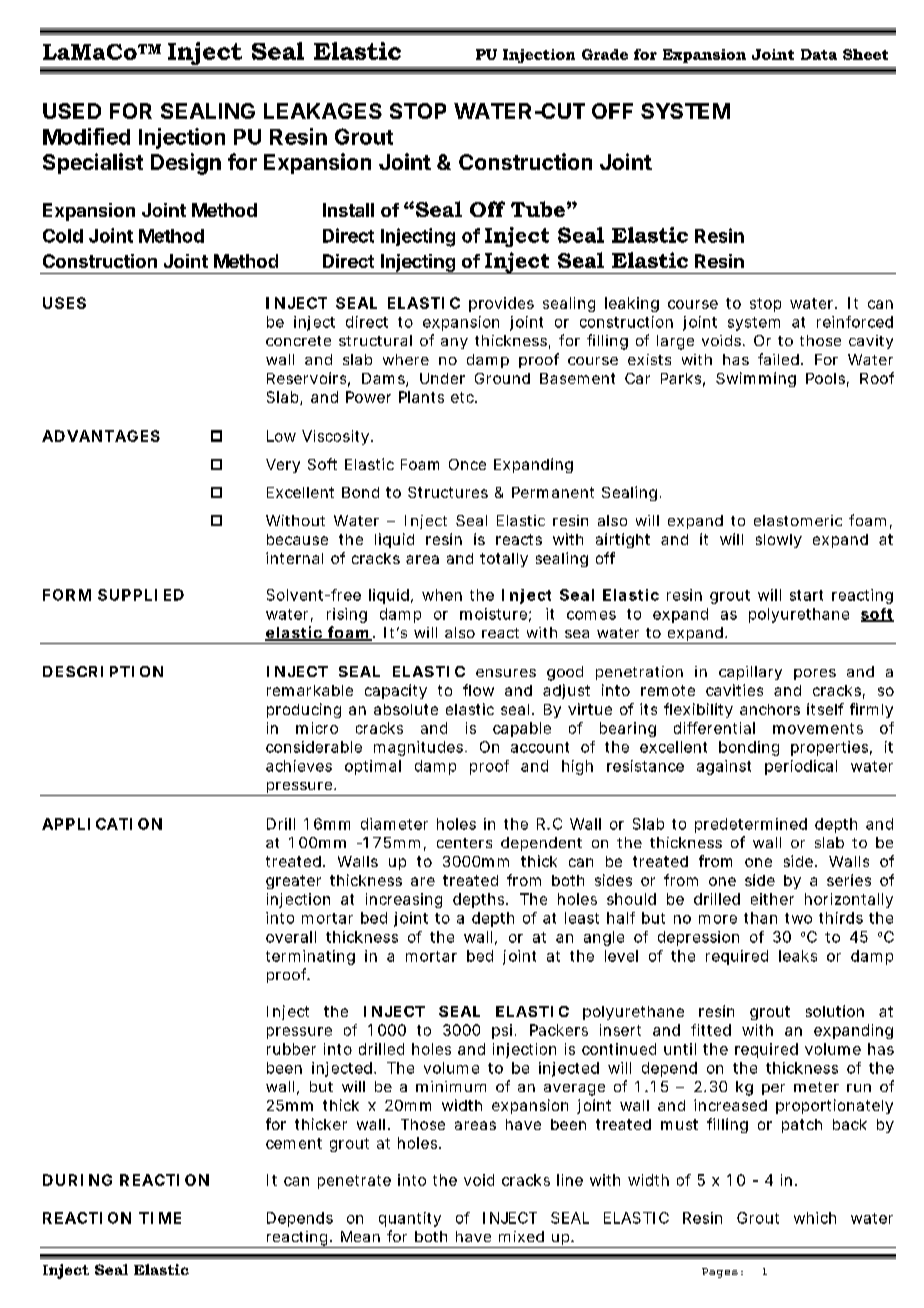 The image size is (924, 1308). I want to click on Grade, so click(605, 54).
